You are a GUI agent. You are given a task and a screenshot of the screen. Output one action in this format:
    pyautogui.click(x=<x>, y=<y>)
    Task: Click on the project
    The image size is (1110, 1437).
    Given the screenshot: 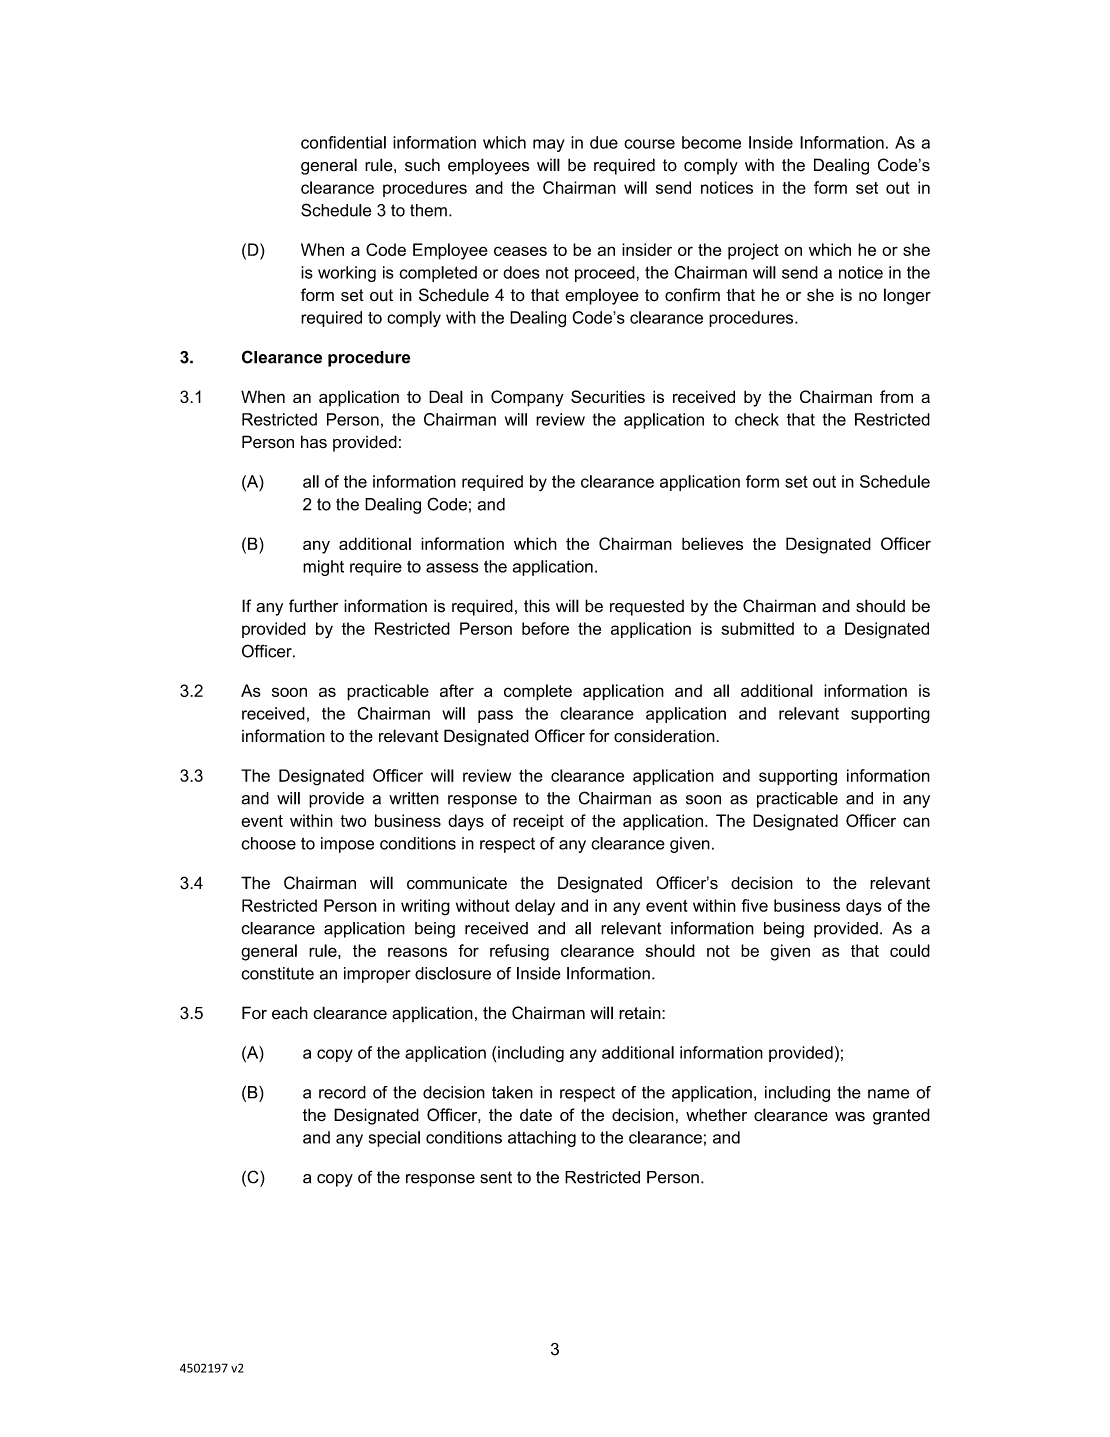 What is the action you would take?
    pyautogui.click(x=753, y=251)
